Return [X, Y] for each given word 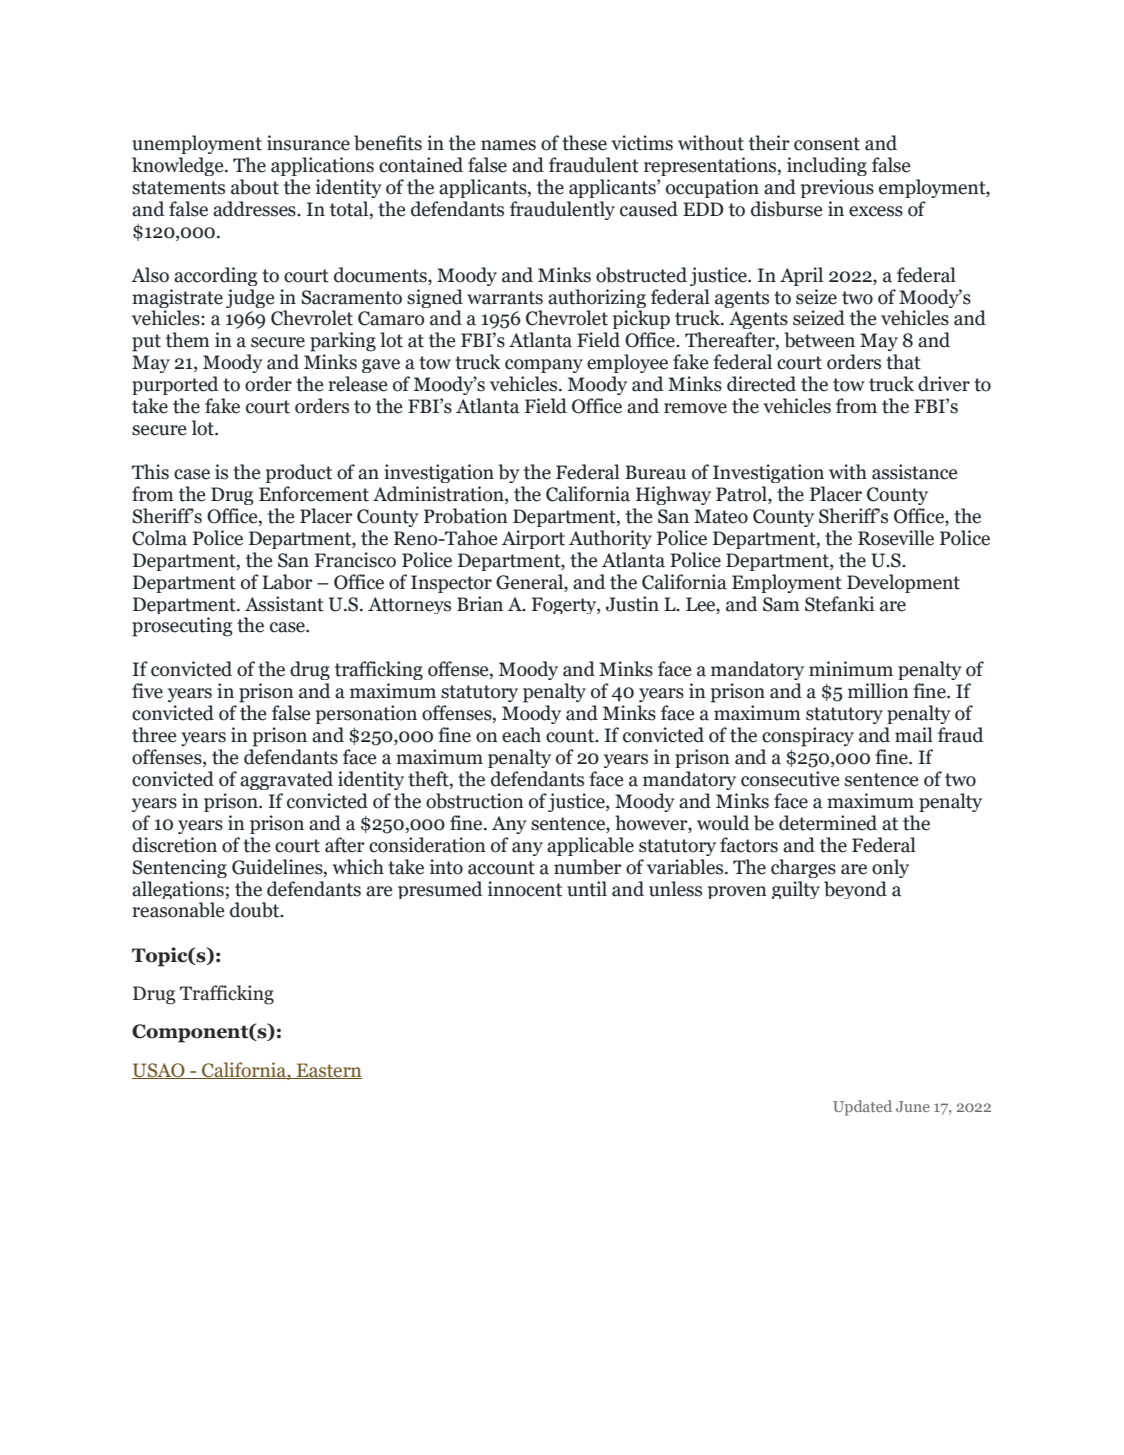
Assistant [284, 604]
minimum [851, 669]
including [827, 166]
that [903, 362]
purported [175, 385]
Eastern [328, 1071]
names [508, 145]
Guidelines [278, 868]
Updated [862, 1108]
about [255, 187]
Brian [480, 604]
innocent [525, 889]
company [544, 366]
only [890, 868]
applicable [590, 846]
